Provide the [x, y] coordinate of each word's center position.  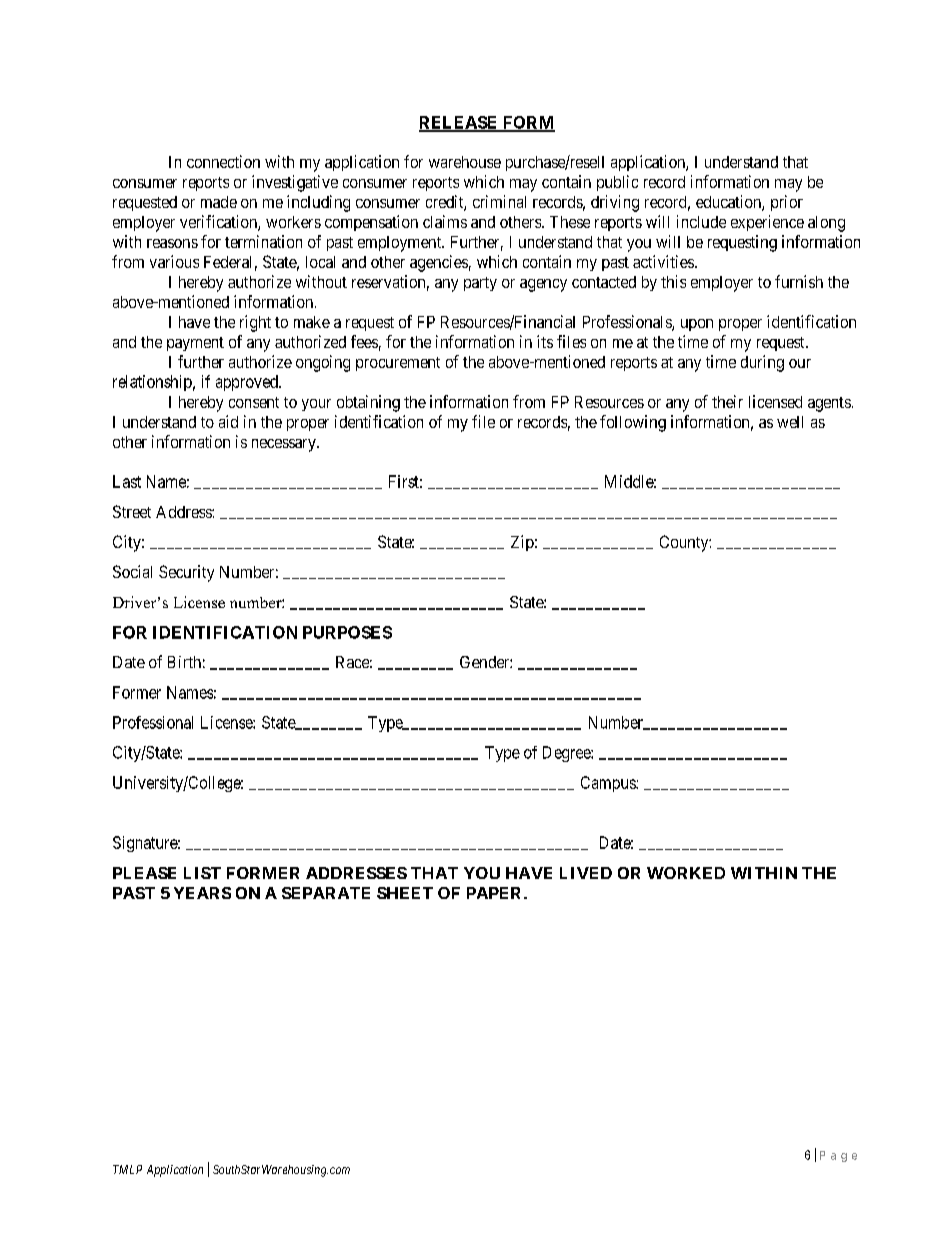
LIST [202, 873]
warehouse [465, 162]
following [633, 423]
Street [132, 511]
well [790, 422]
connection [223, 161]
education [729, 203]
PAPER [496, 893]
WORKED [686, 873]
